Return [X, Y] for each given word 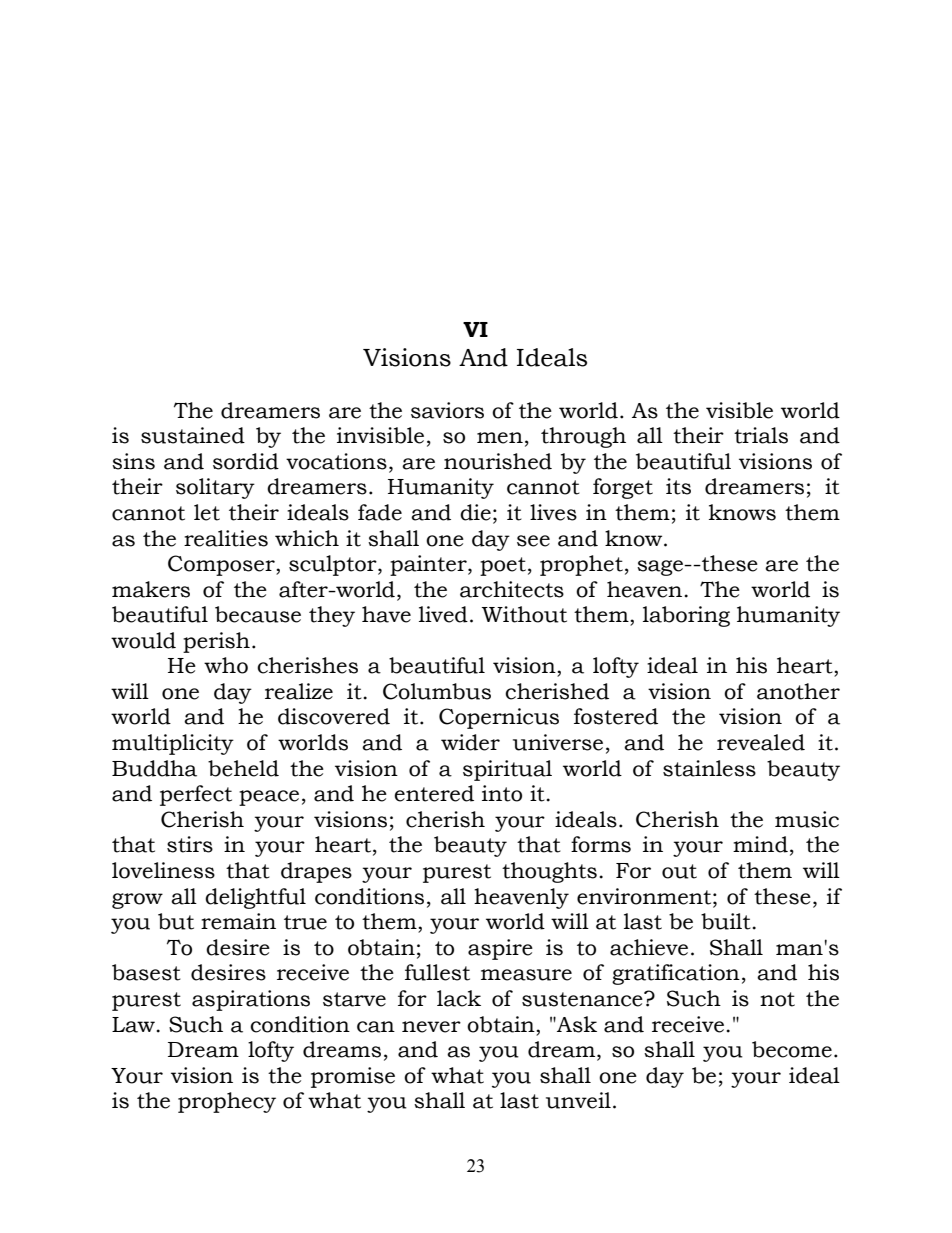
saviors [447, 410]
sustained [193, 435]
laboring [686, 616]
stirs [190, 844]
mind [760, 844]
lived [443, 614]
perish [216, 642]
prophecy [227, 1102]
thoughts [549, 872]
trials [761, 435]
